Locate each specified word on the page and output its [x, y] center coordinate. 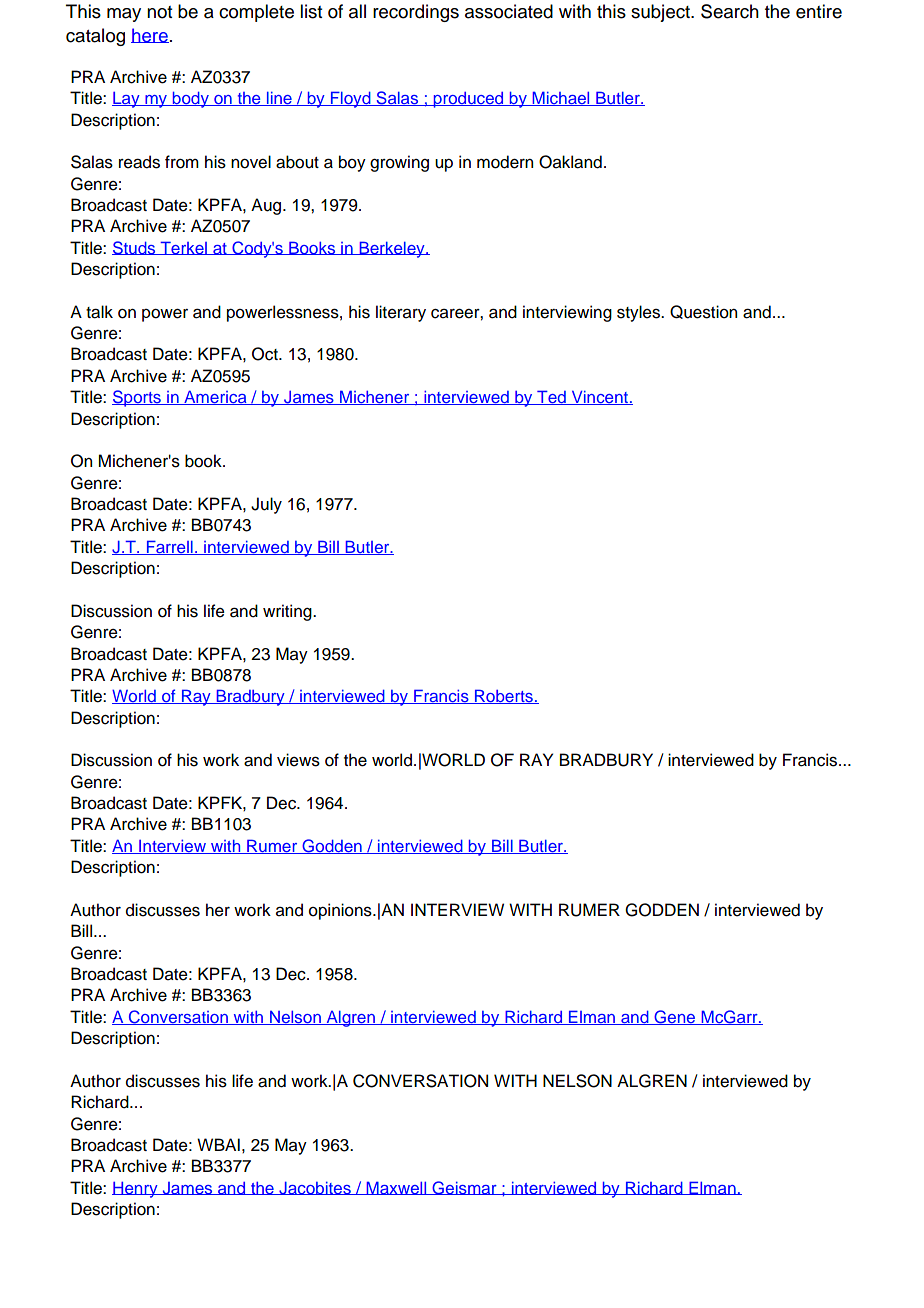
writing [288, 612]
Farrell [169, 547]
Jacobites [315, 1188]
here [150, 35]
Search [730, 11]
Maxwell [396, 1188]
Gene [675, 1017]
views [298, 760]
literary [401, 313]
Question [703, 312]
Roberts [504, 696]
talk [99, 312]
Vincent [599, 398]
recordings [416, 13]
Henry [136, 1189]
